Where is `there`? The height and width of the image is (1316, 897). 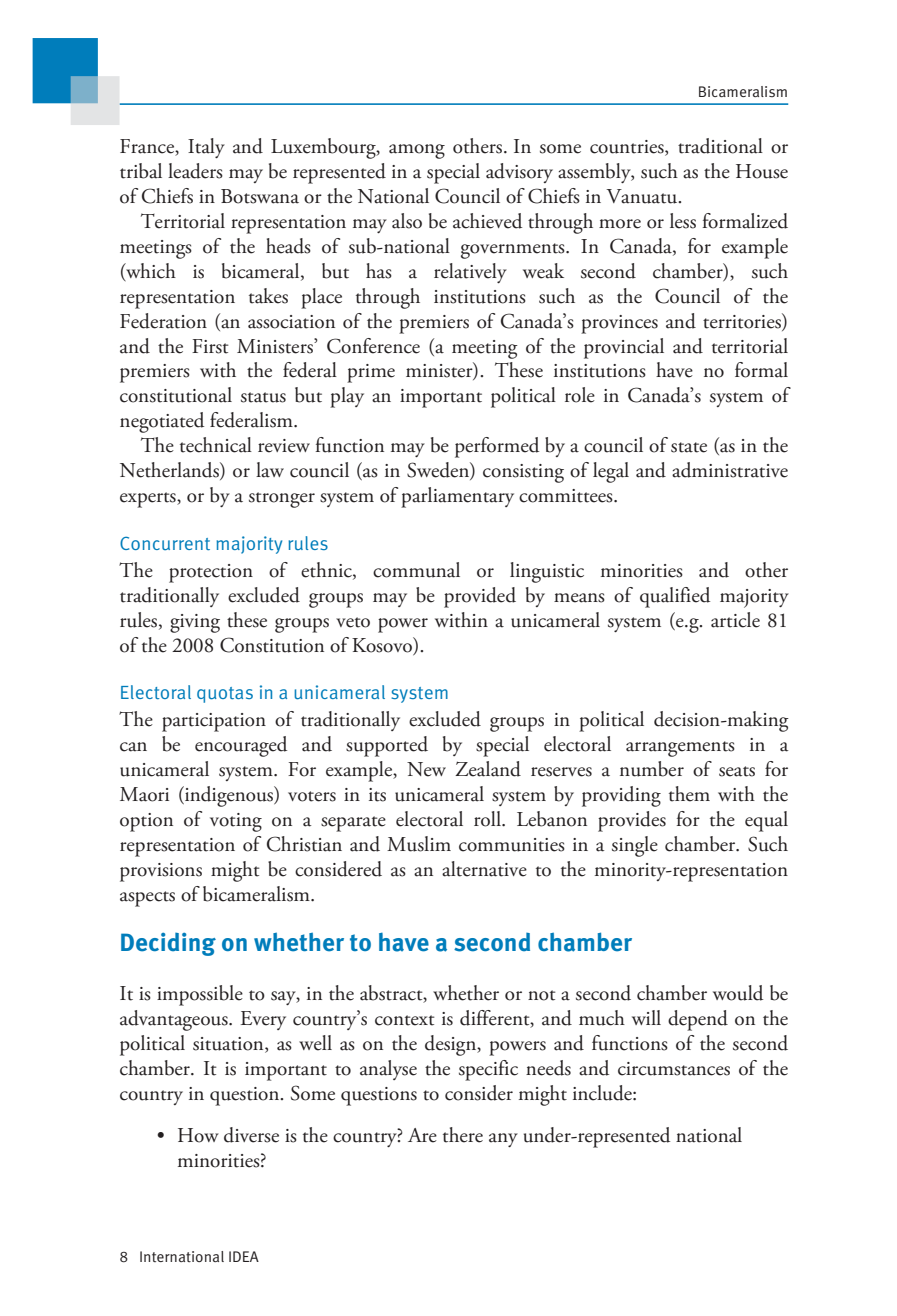
there is located at coordinates (463, 1135).
